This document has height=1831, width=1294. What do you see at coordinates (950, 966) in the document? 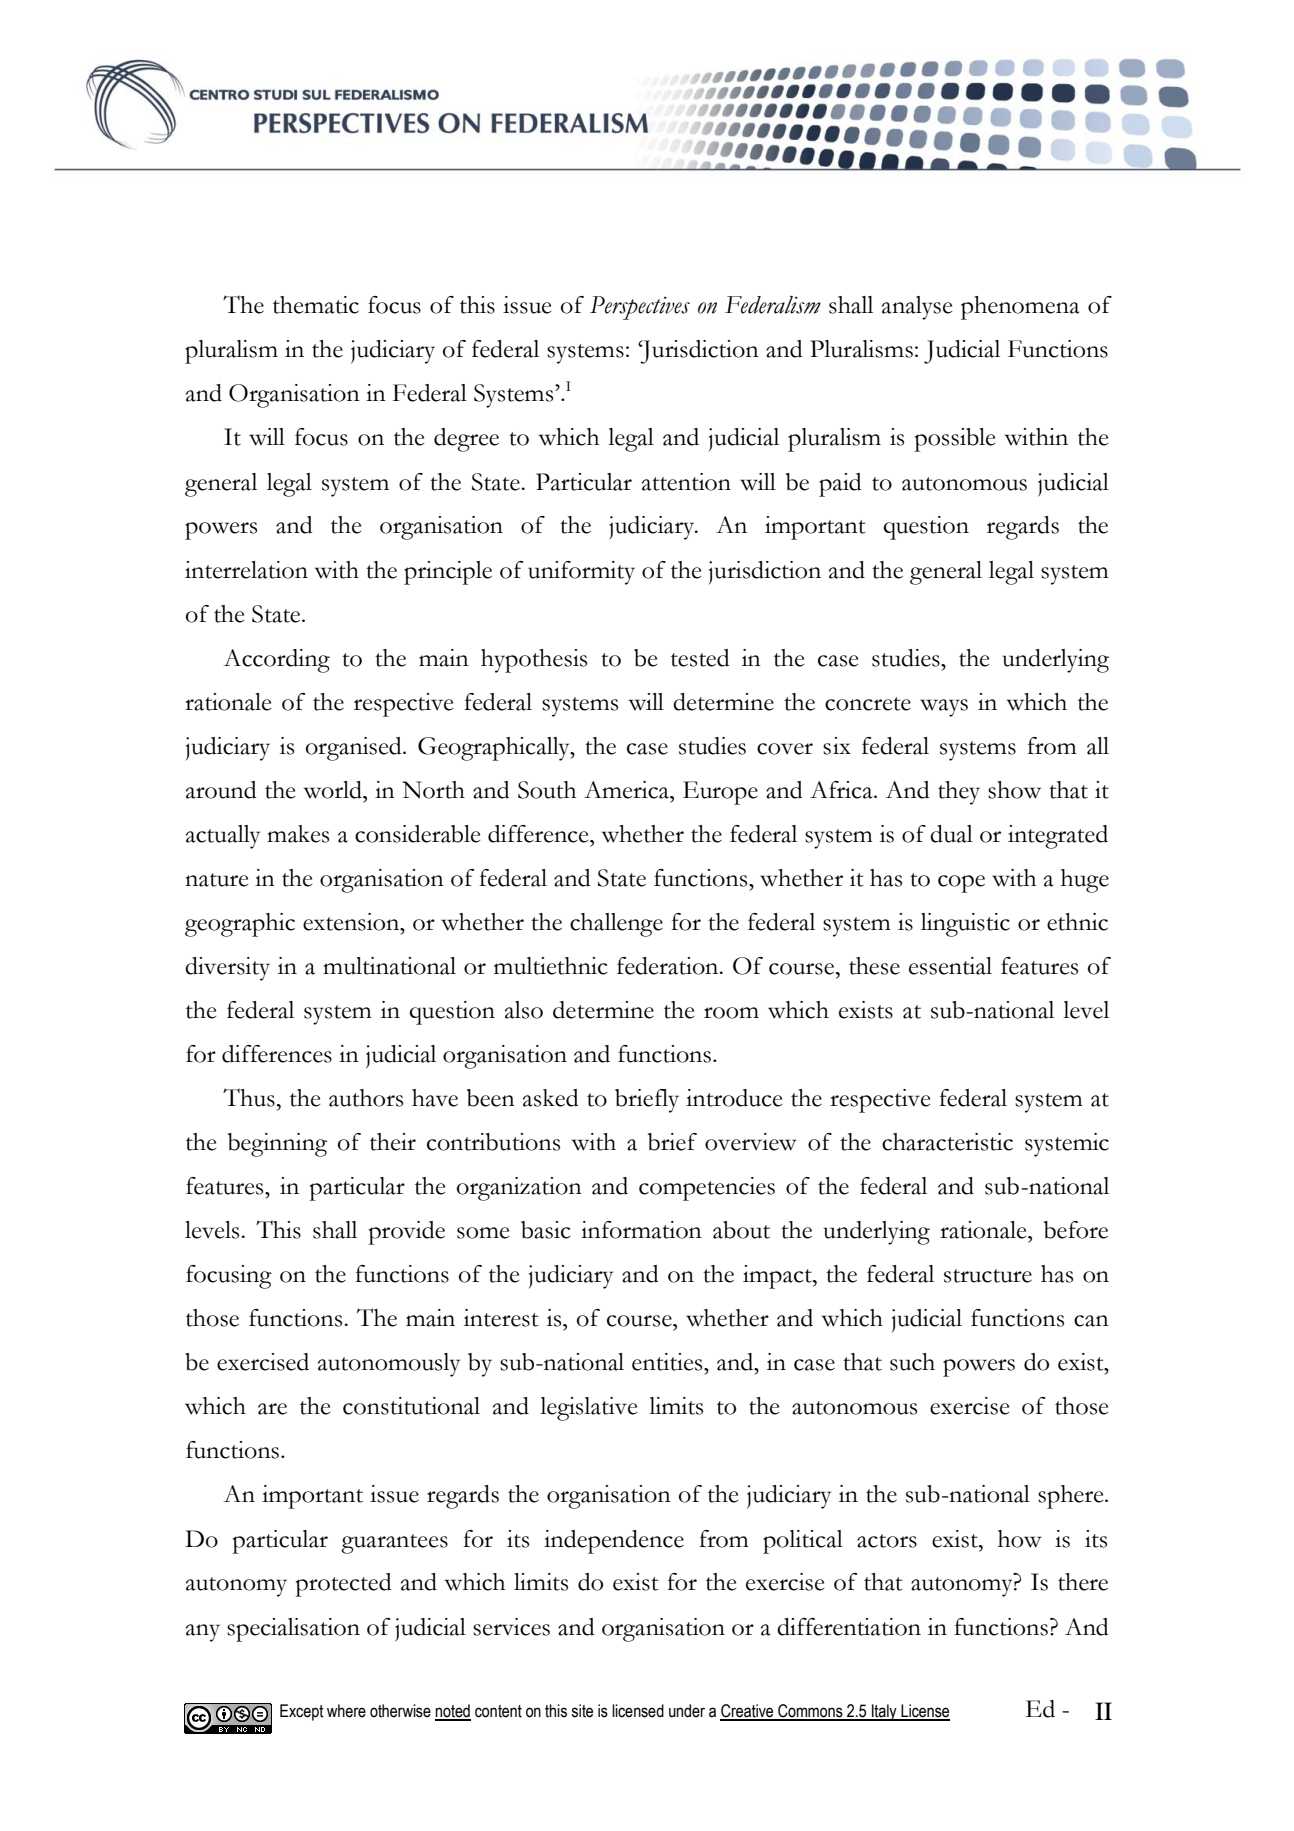
I see `essential` at bounding box center [950, 966].
